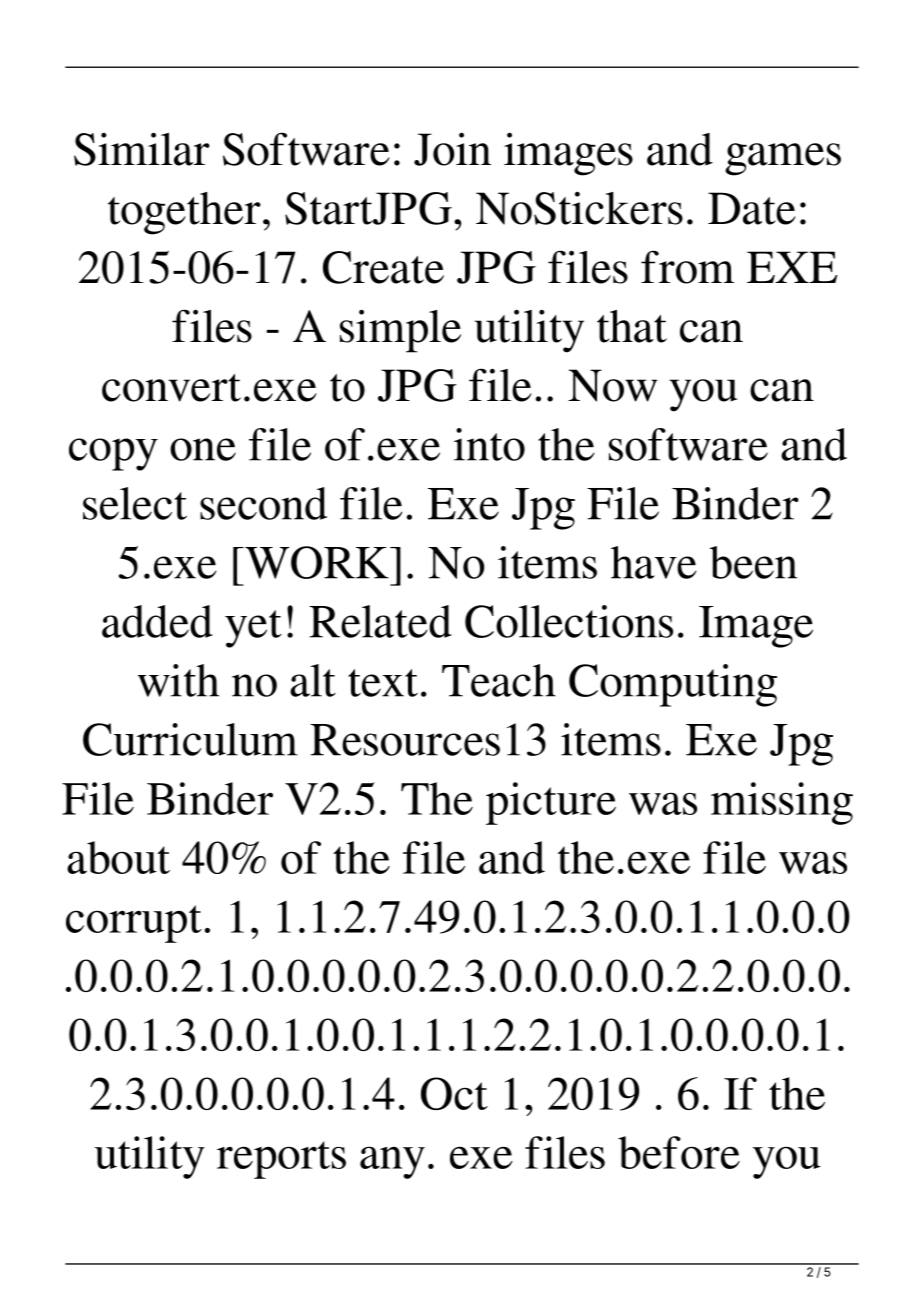  What do you see at coordinates (454, 1093) in the document?
I see `Oct` at bounding box center [454, 1093].
